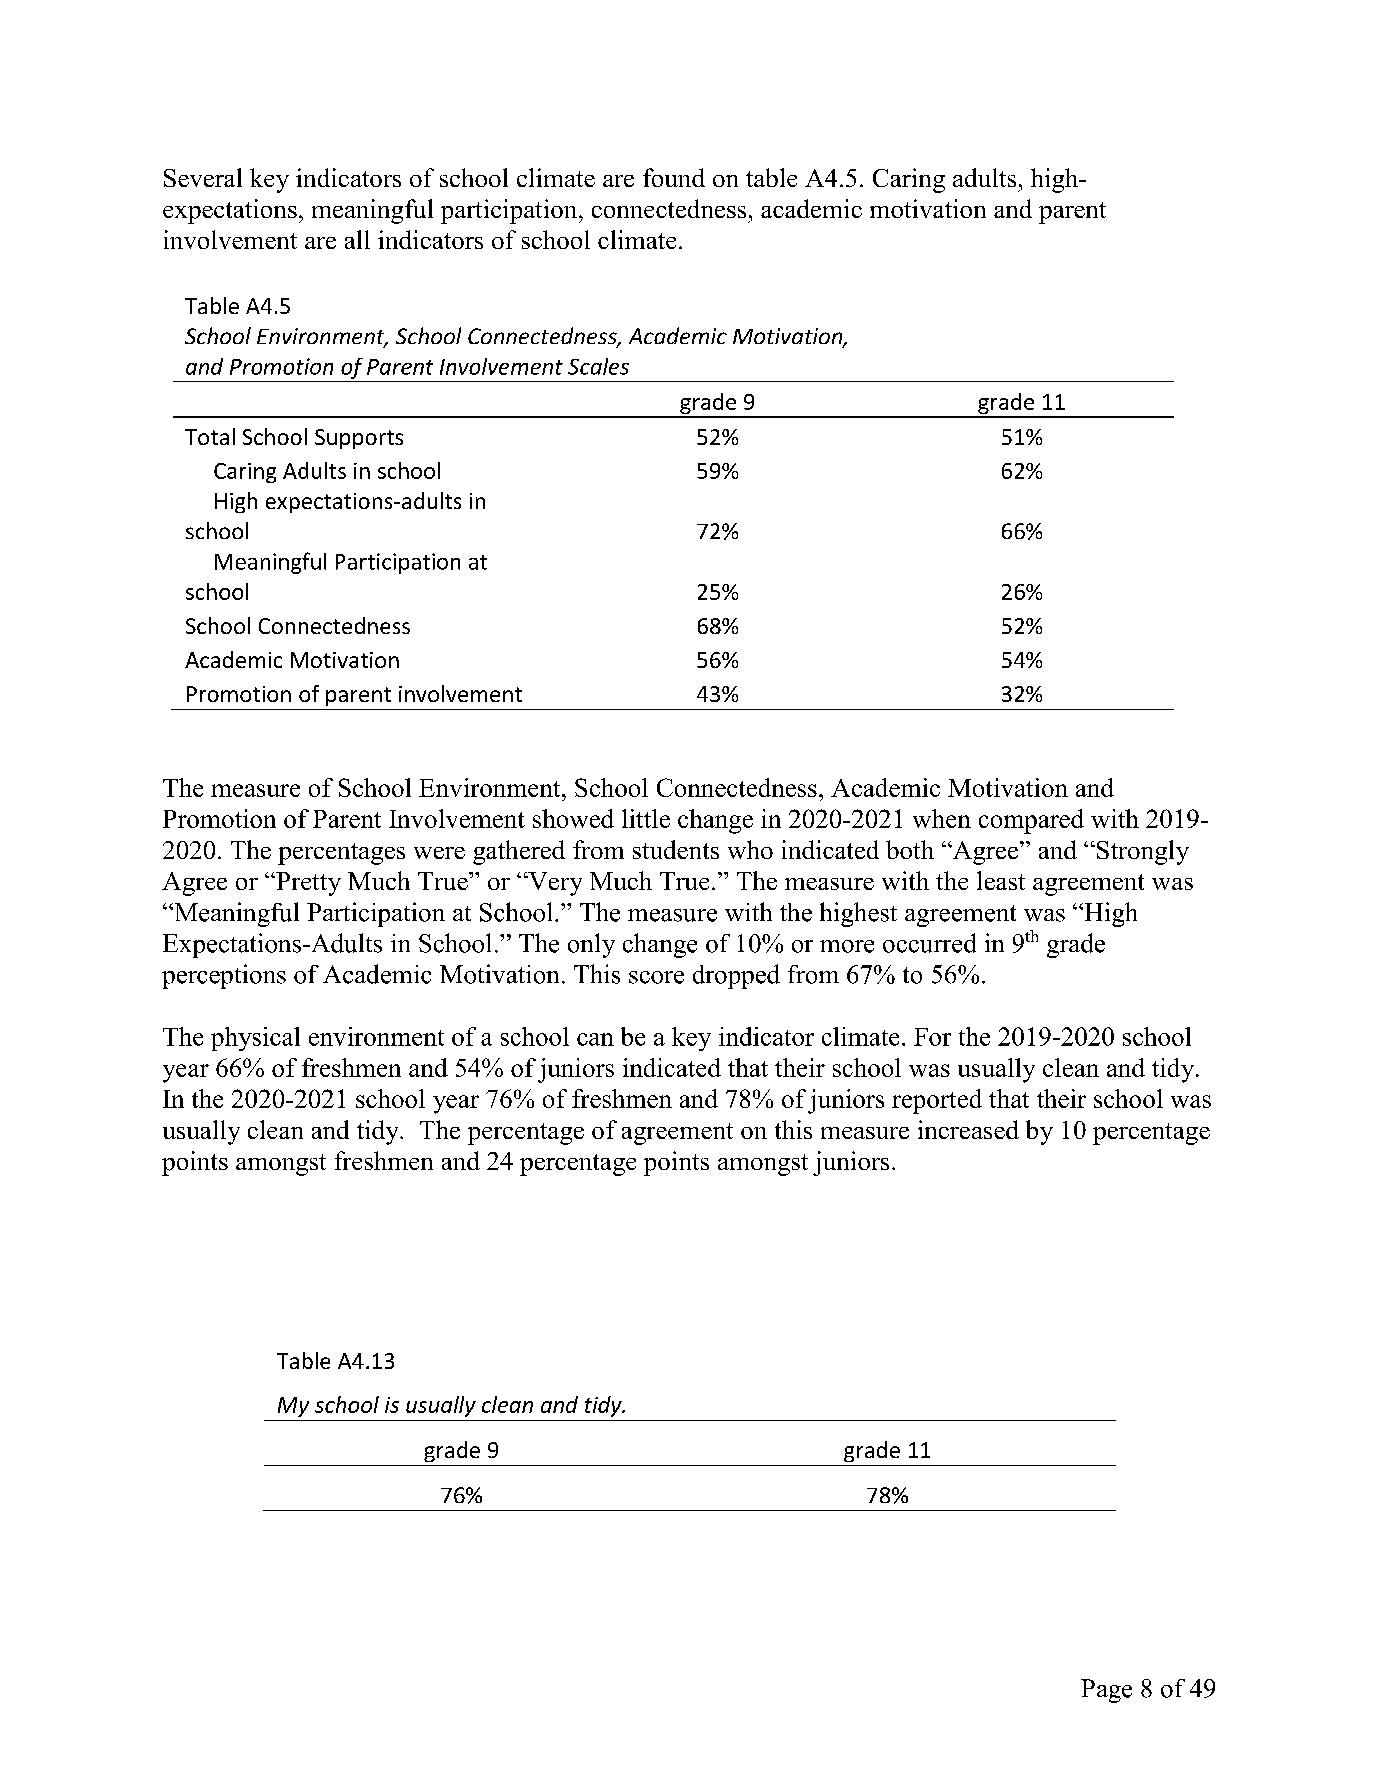 The image size is (1379, 1785). Describe the element at coordinates (255, 1039) in the screenshot. I see `physical` at that location.
